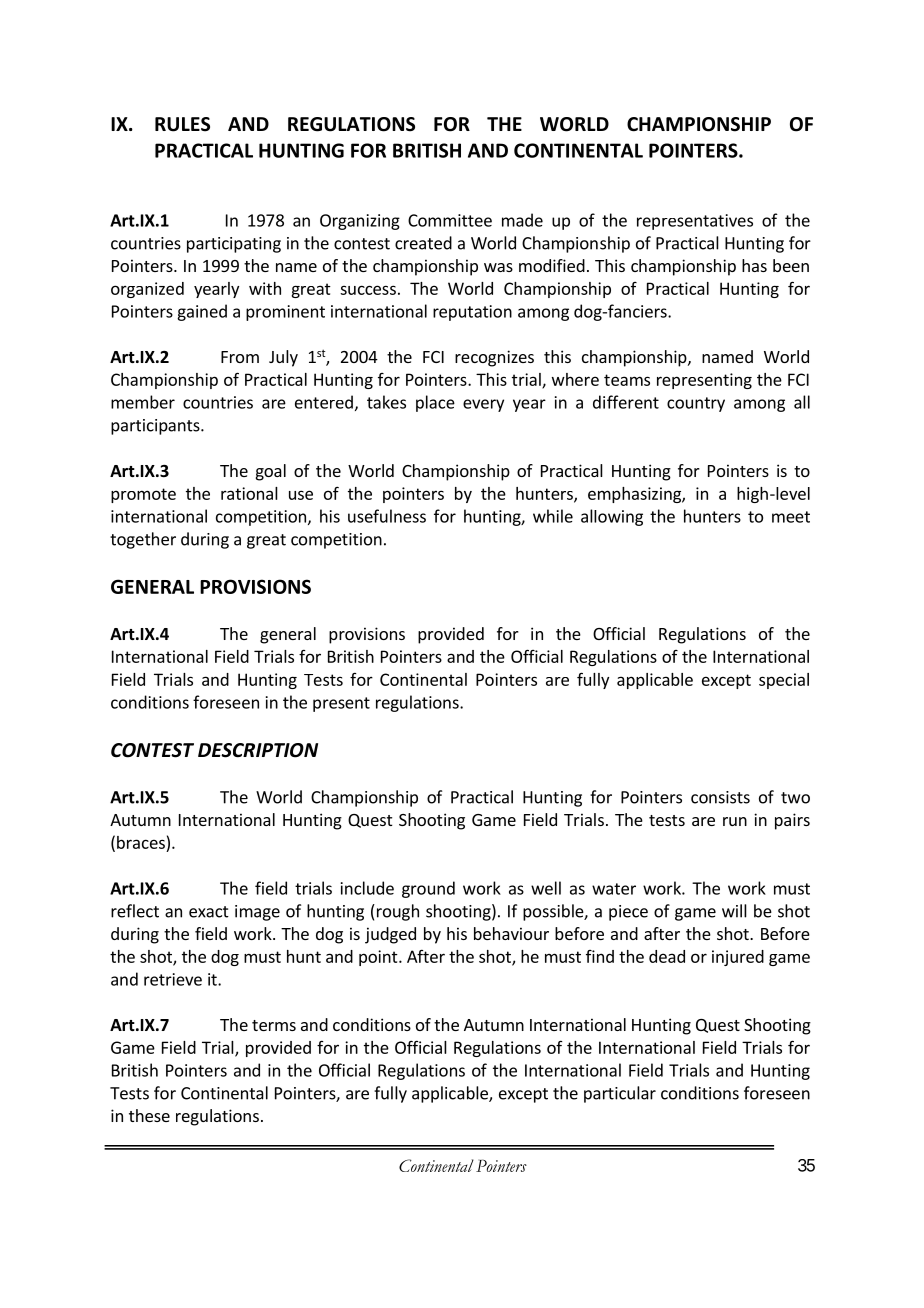  I want to click on together, so click(143, 540).
